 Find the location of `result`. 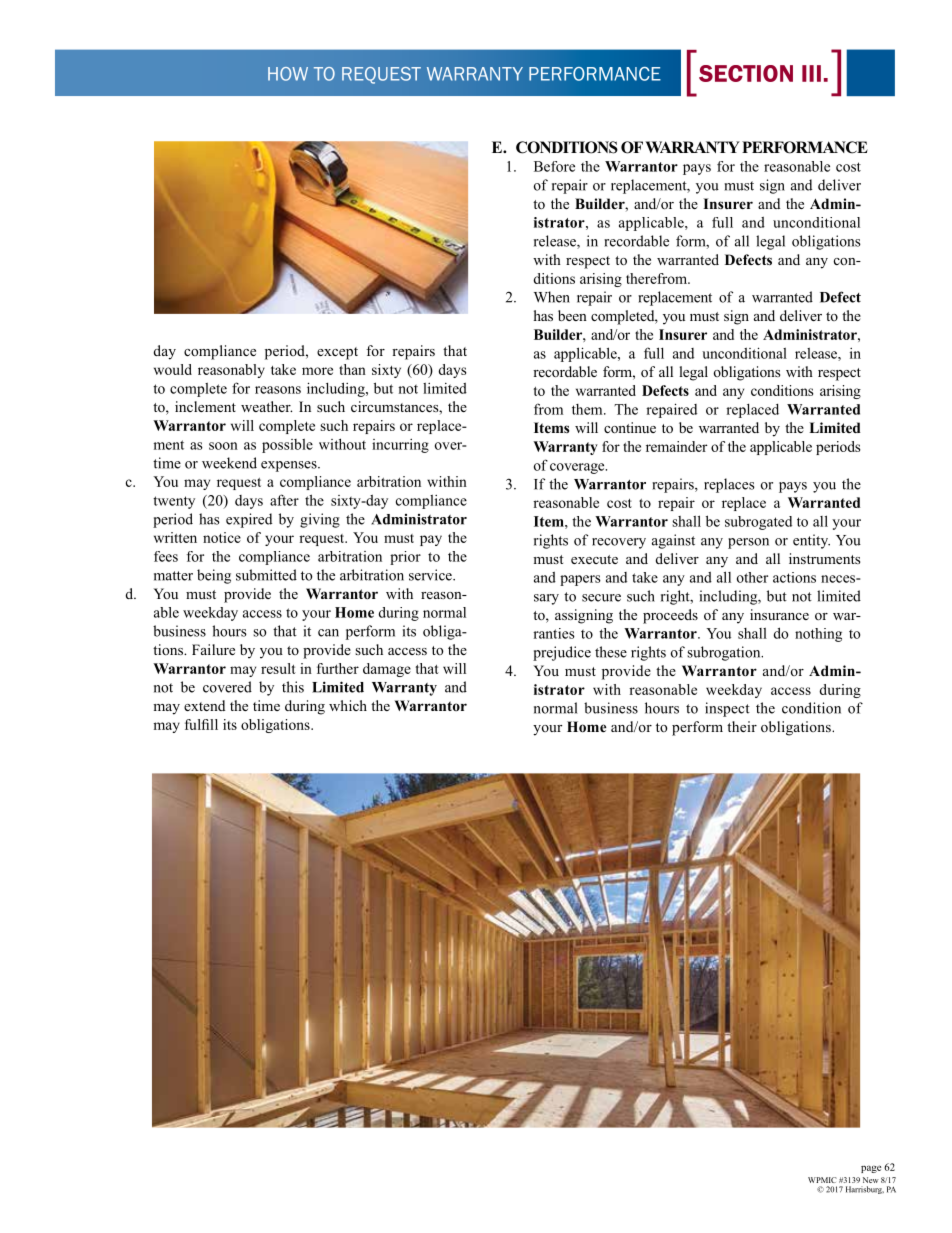

result is located at coordinates (278, 668).
